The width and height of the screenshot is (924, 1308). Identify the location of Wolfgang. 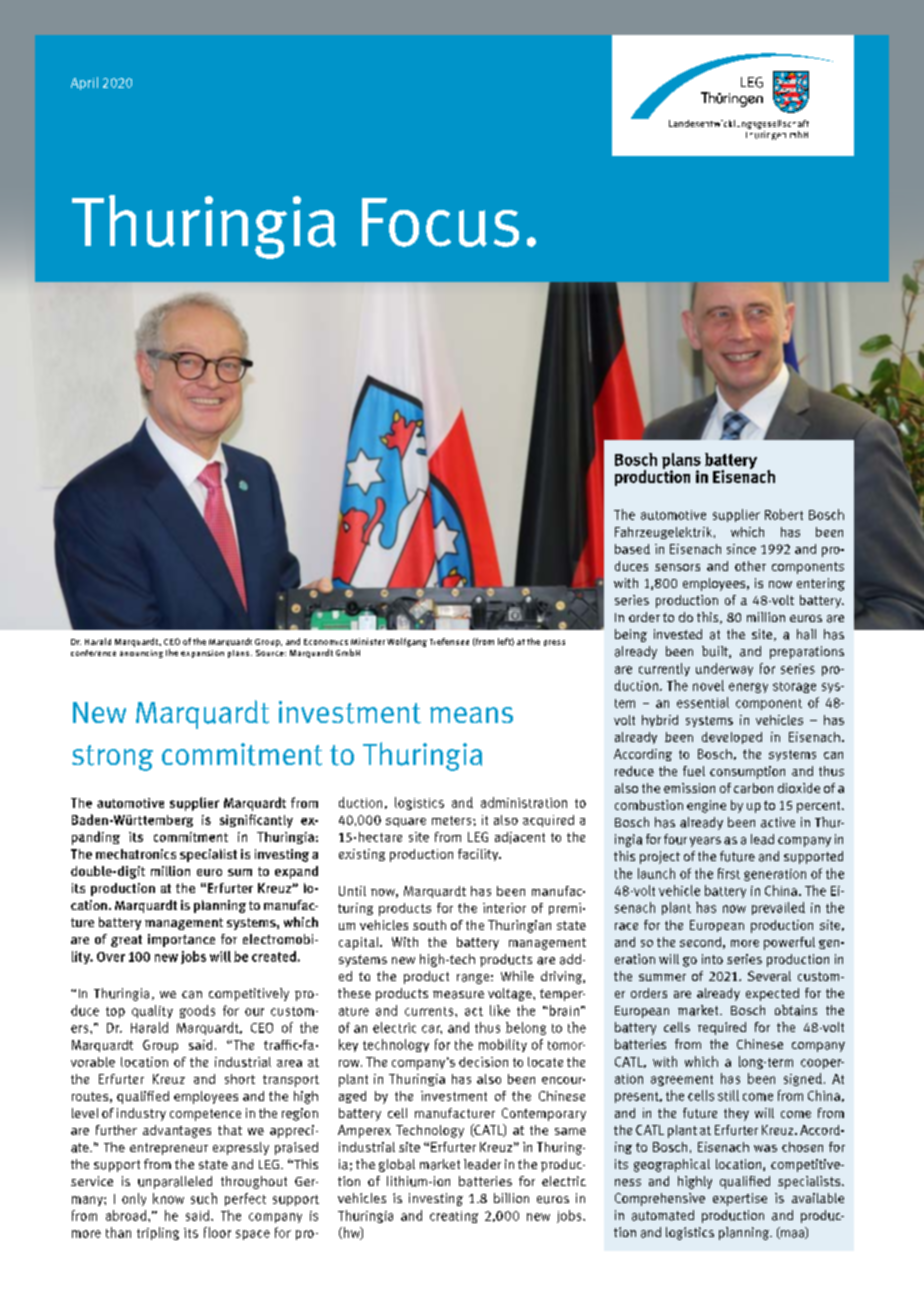
(407, 642).
